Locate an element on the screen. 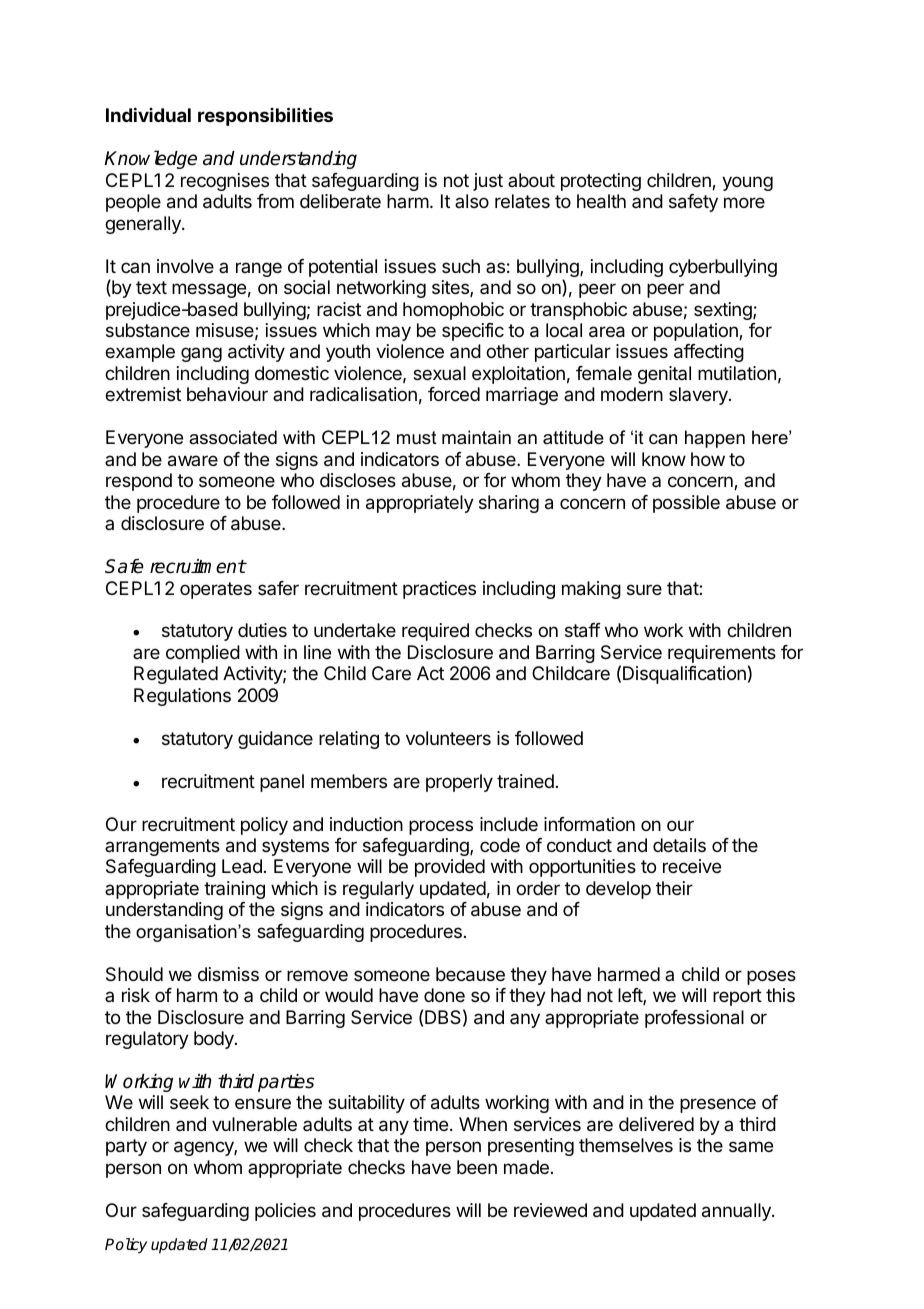 This screenshot has height=1309, width=924. been is located at coordinates (477, 1167).
